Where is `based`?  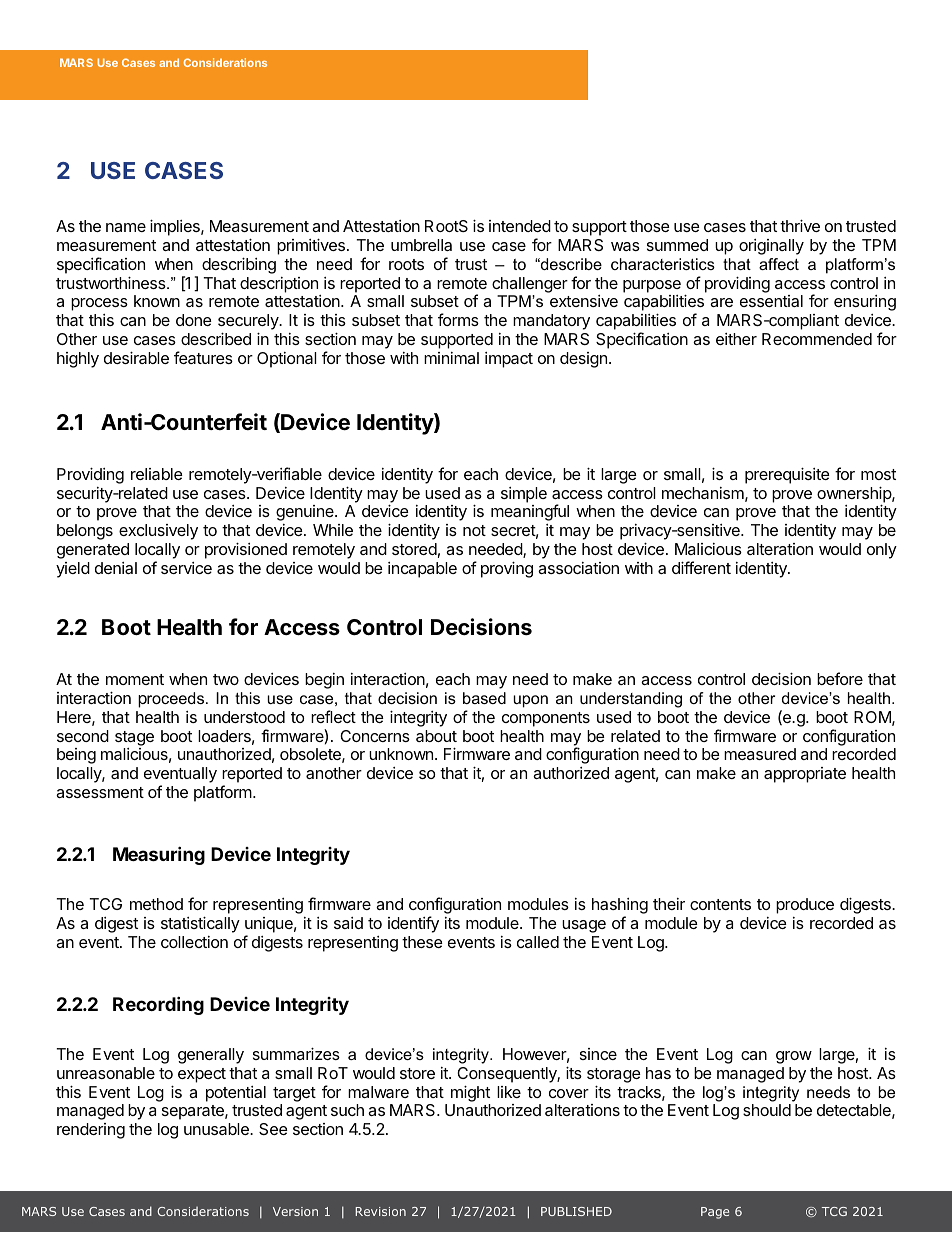
based is located at coordinates (484, 698).
